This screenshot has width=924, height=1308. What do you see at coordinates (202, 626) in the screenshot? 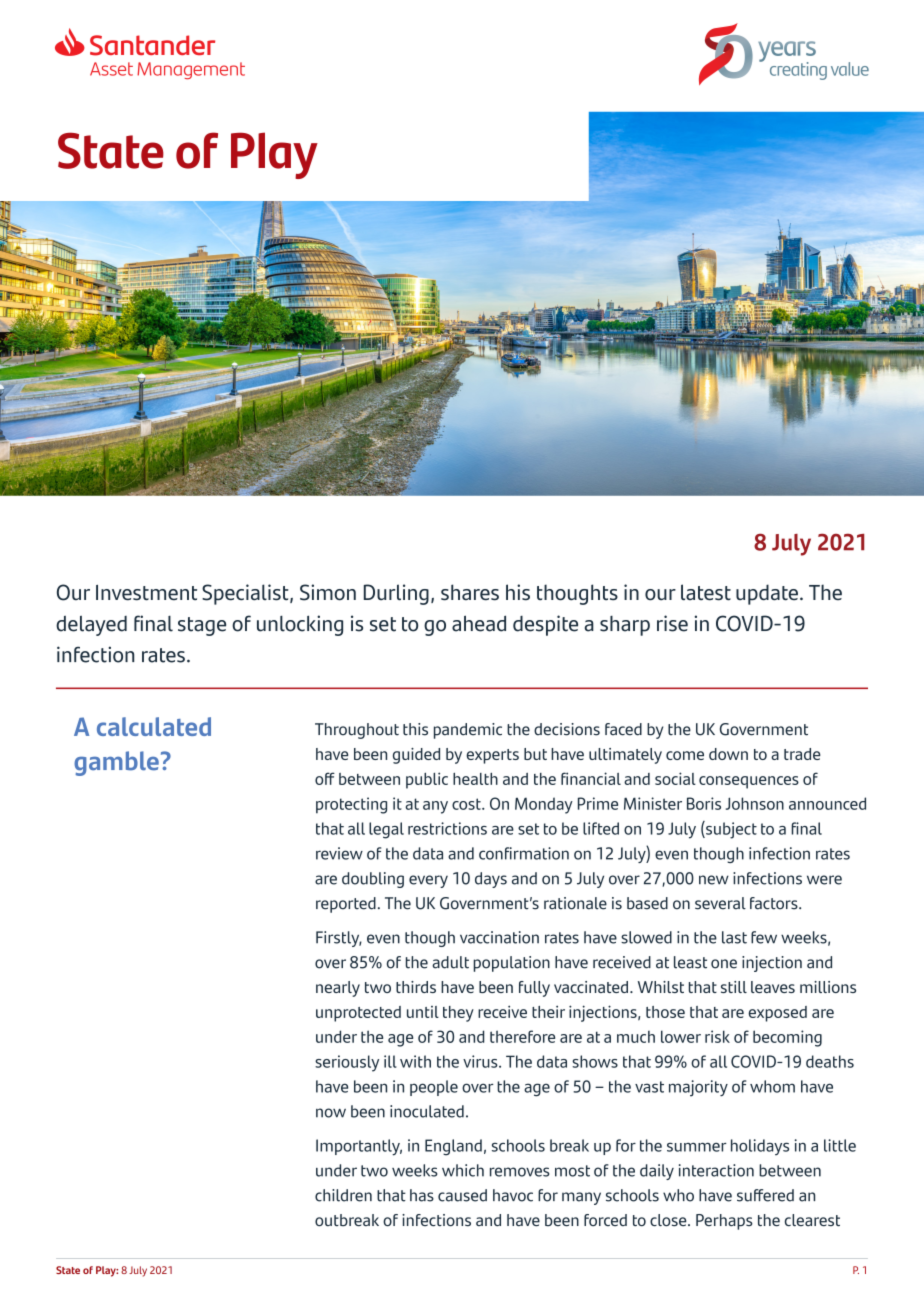
I see `stage` at bounding box center [202, 626].
